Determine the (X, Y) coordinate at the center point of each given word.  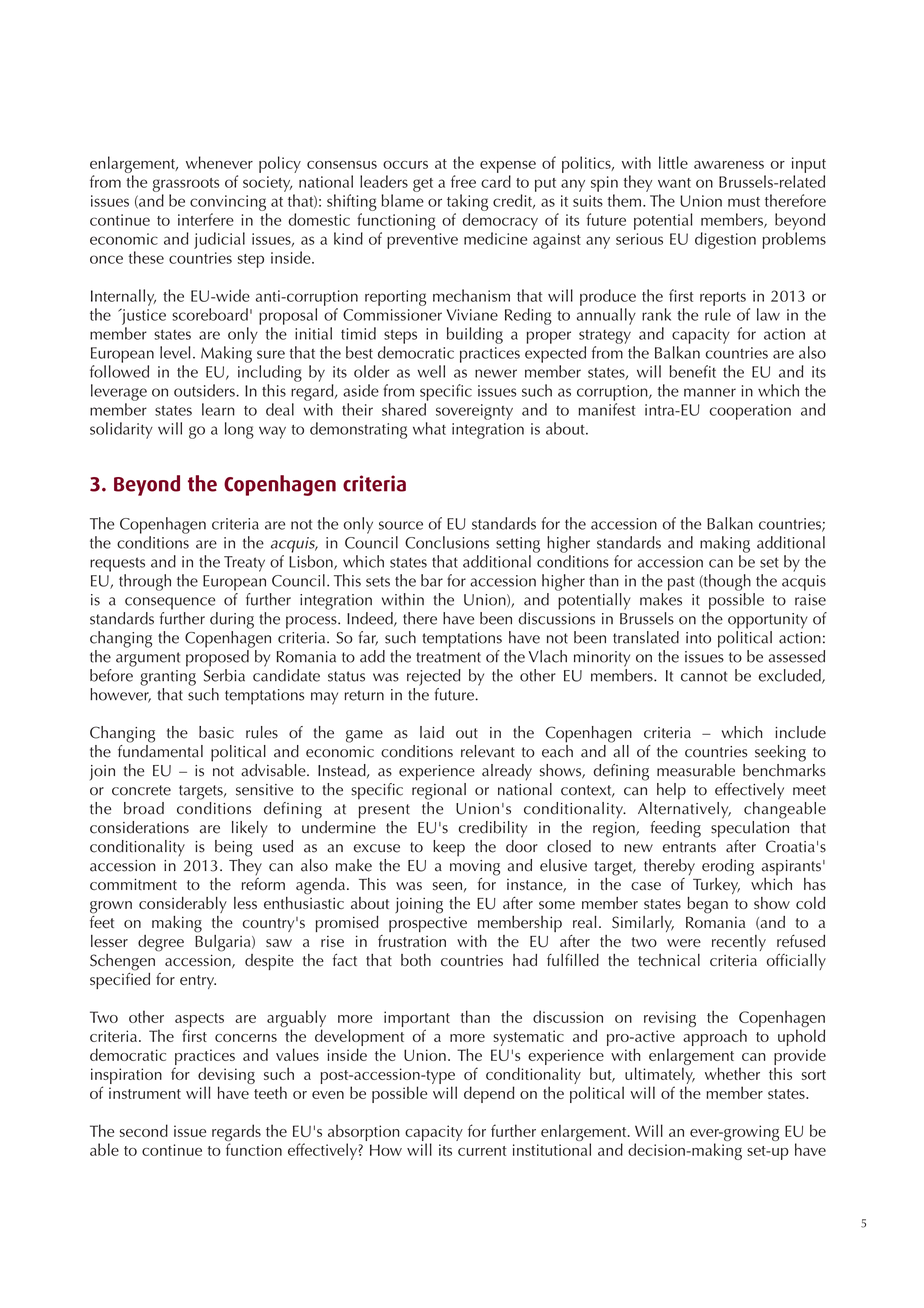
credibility (492, 829)
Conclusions (447, 542)
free (463, 181)
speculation (750, 828)
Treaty (244, 564)
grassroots (185, 185)
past (681, 583)
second (144, 1130)
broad (144, 808)
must (744, 202)
